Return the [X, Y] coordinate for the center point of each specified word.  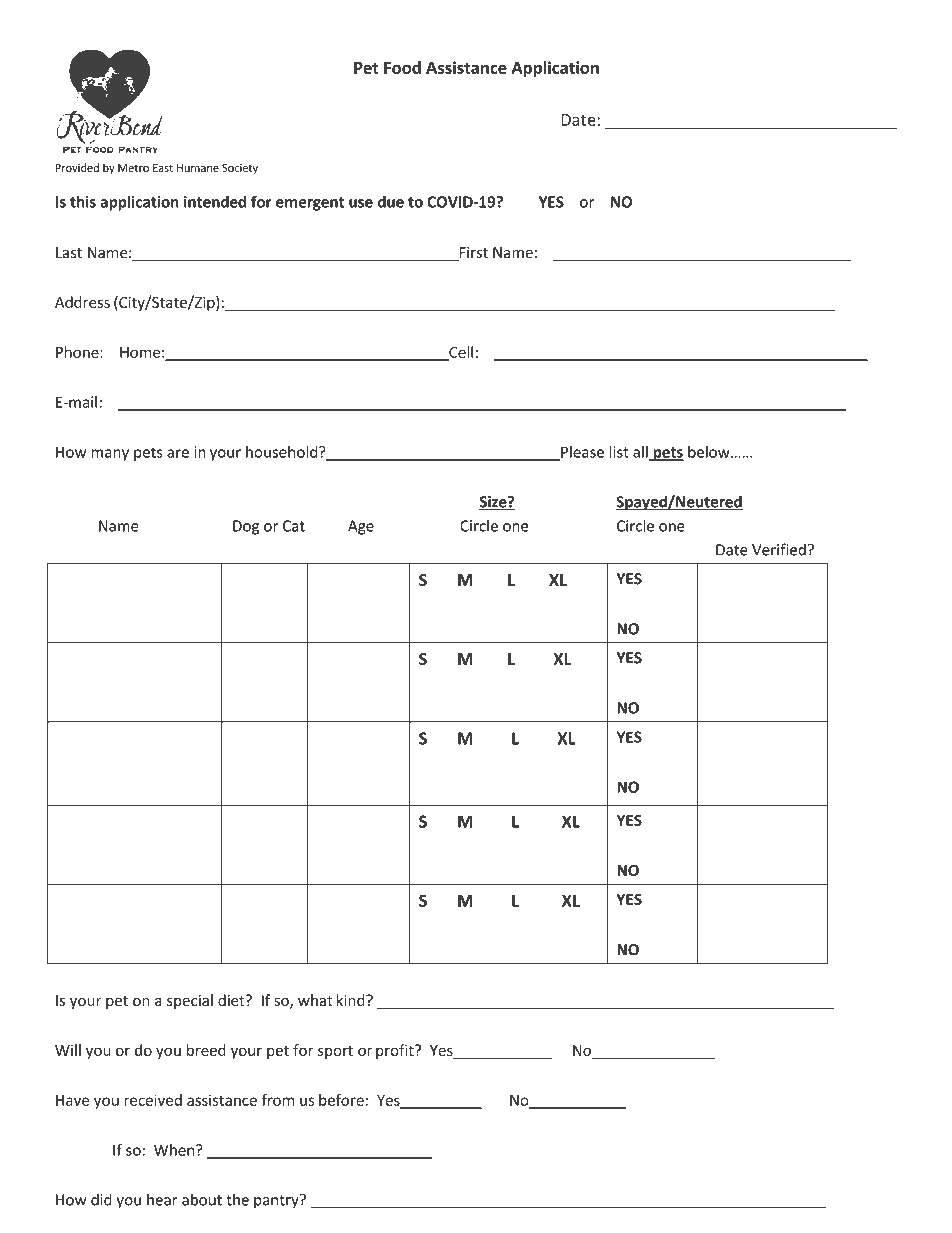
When [175, 1150]
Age [361, 527]
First [472, 254]
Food [402, 67]
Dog [246, 527]
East [163, 168]
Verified [779, 549]
